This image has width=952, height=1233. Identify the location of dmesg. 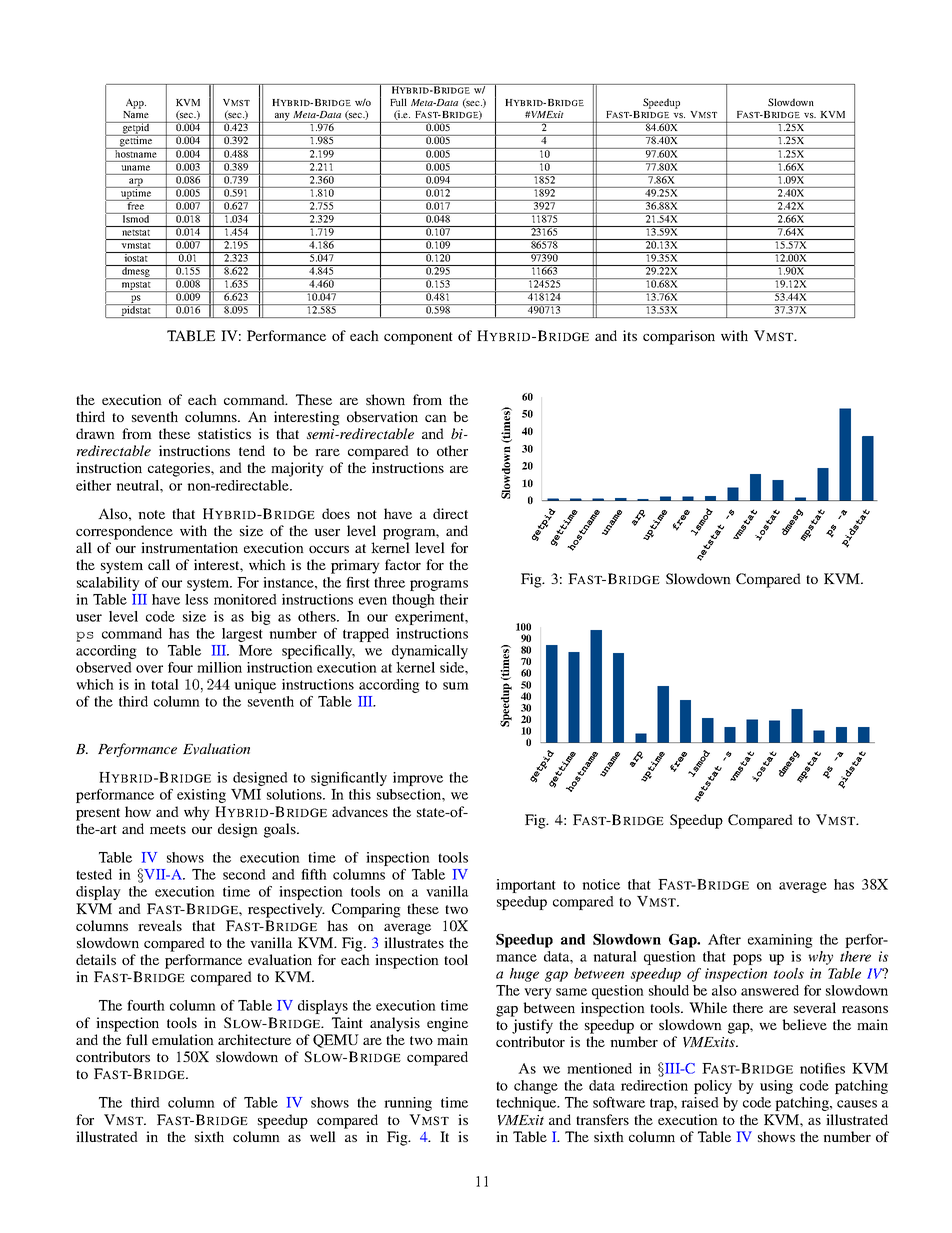
(136, 272).
